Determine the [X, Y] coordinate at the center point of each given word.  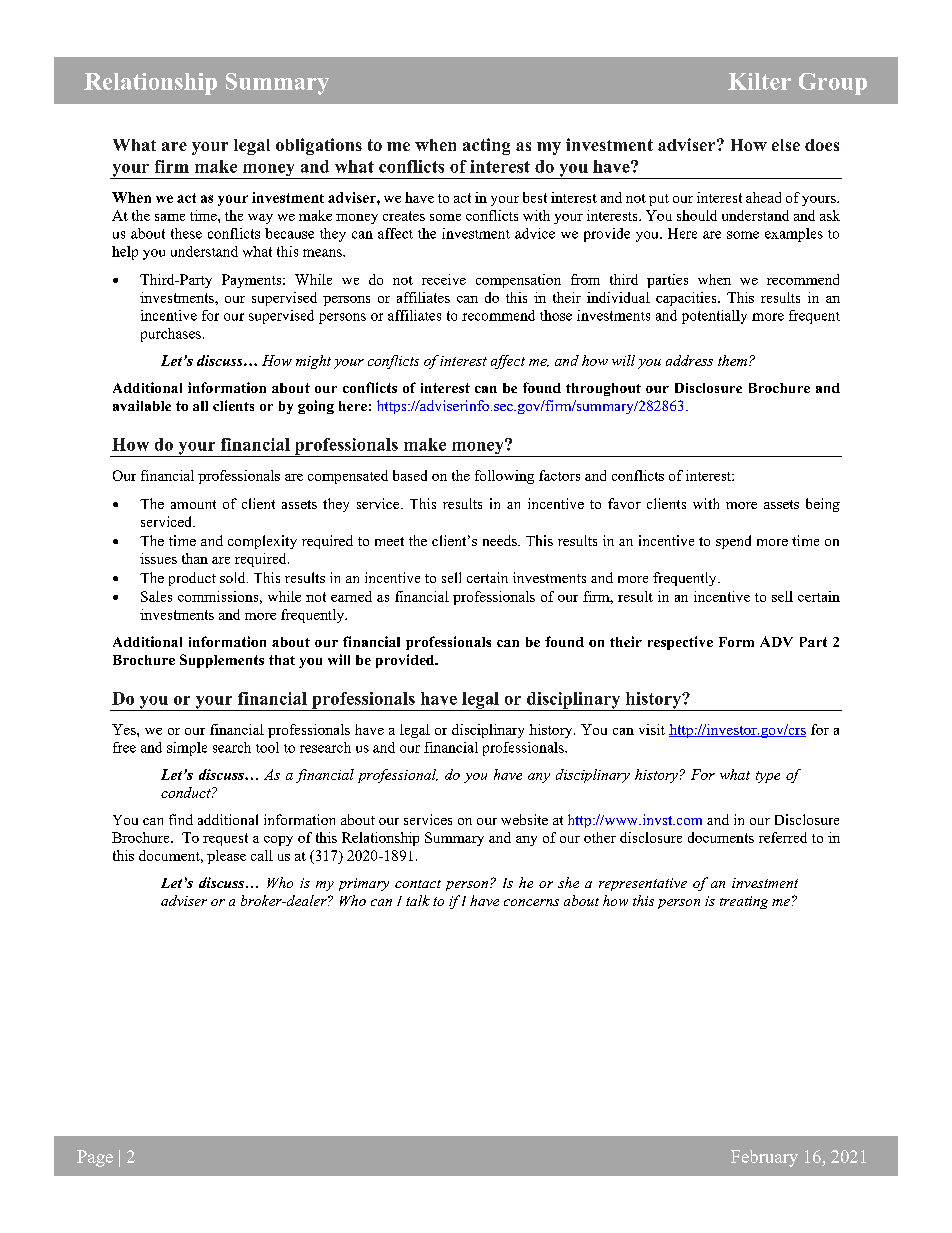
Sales [156, 596]
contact [418, 884]
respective [680, 643]
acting [486, 146]
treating [744, 902]
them [734, 360]
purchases [171, 335]
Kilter [759, 81]
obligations [319, 146]
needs [501, 540]
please [226, 857]
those [556, 315]
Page [95, 1158]
